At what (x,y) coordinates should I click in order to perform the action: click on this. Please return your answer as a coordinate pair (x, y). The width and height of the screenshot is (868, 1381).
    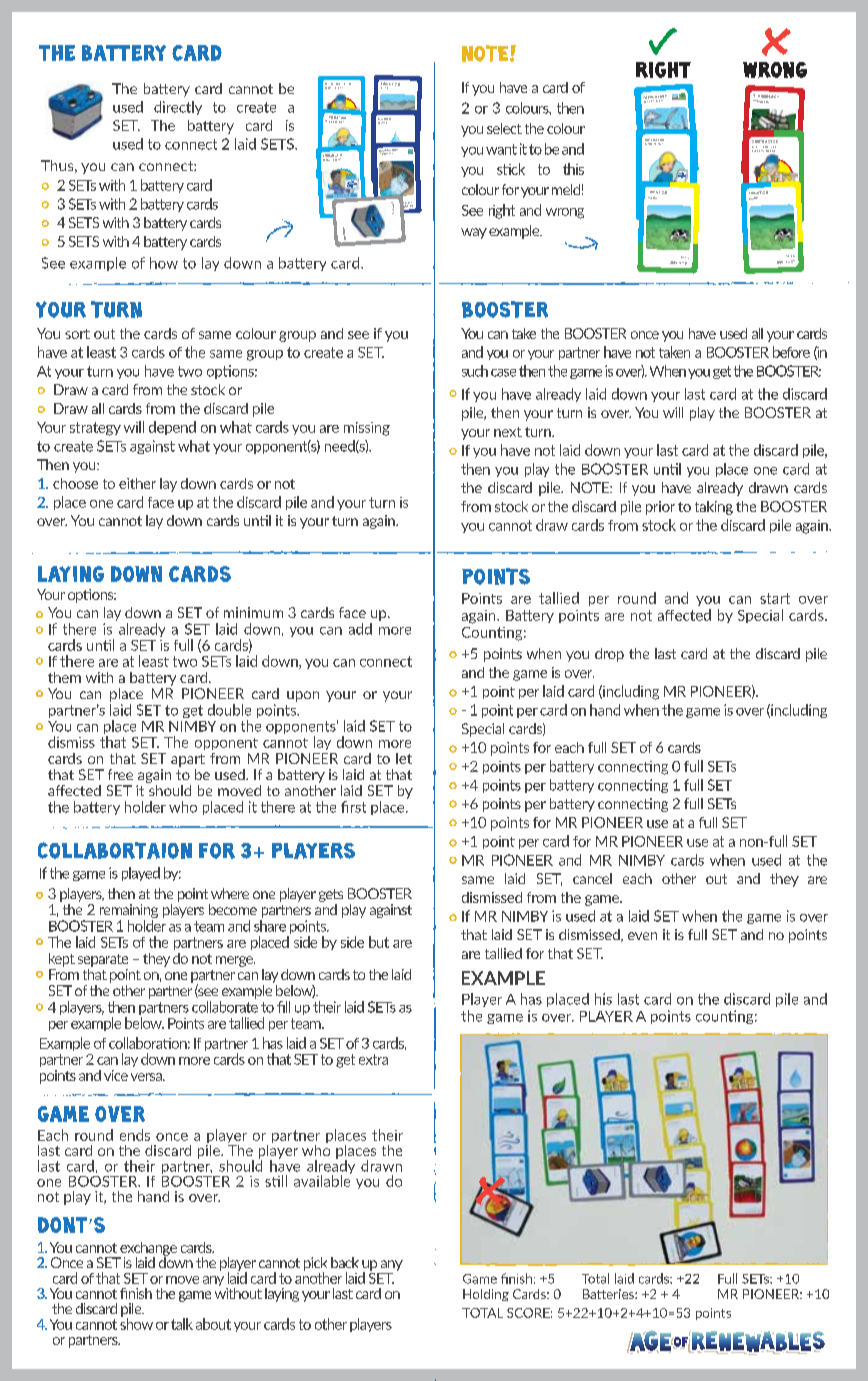
    Looking at the image, I should click on (573, 169).
